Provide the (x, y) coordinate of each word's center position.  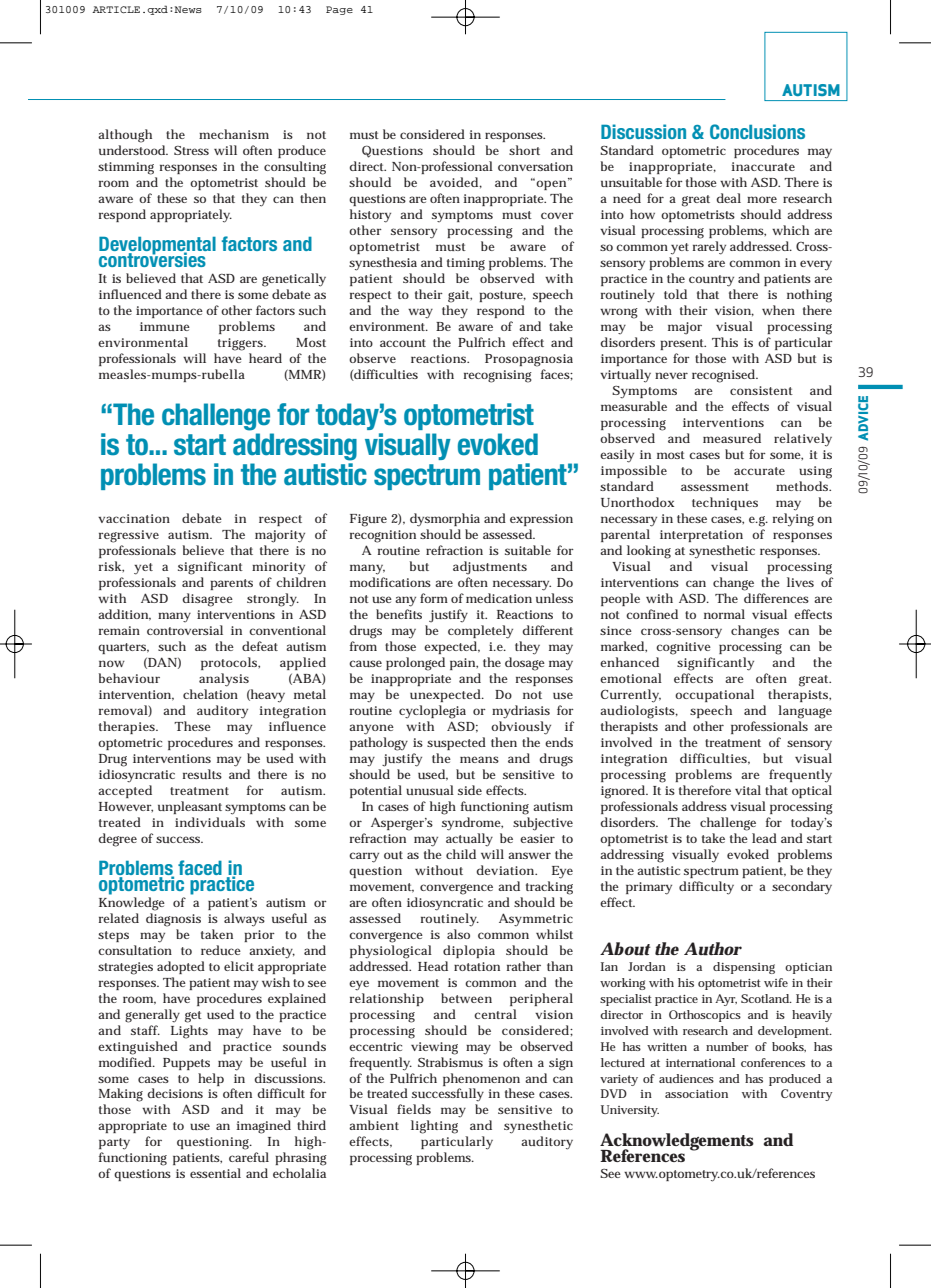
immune (165, 326)
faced (200, 867)
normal (724, 614)
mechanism (234, 134)
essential (215, 1173)
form (434, 598)
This (725, 342)
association (696, 1094)
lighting (434, 1127)
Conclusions (757, 131)
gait (460, 296)
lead (764, 838)
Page (339, 10)
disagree (207, 600)
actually (469, 839)
